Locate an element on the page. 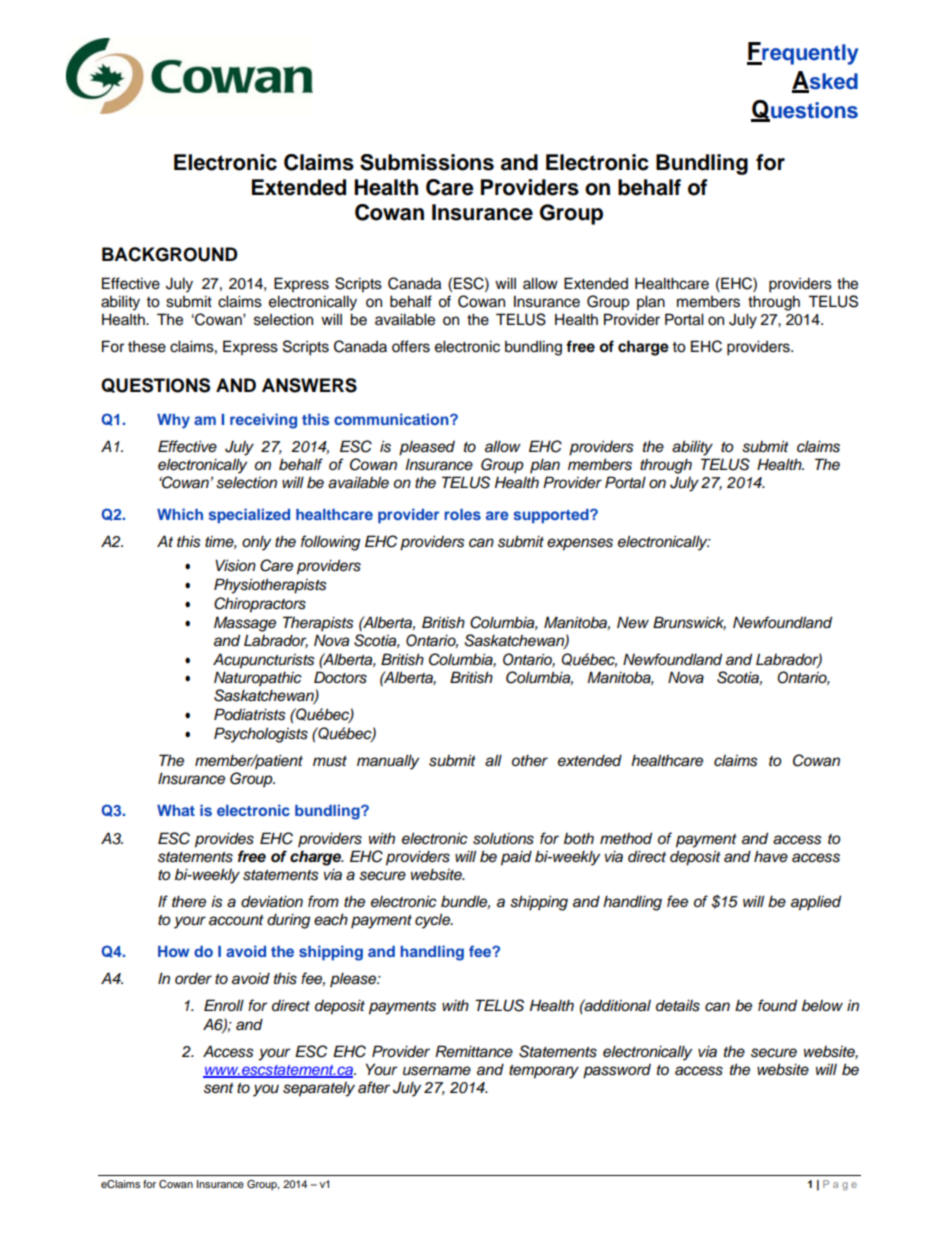 This image has height=1233, width=952. details is located at coordinates (678, 1005).
